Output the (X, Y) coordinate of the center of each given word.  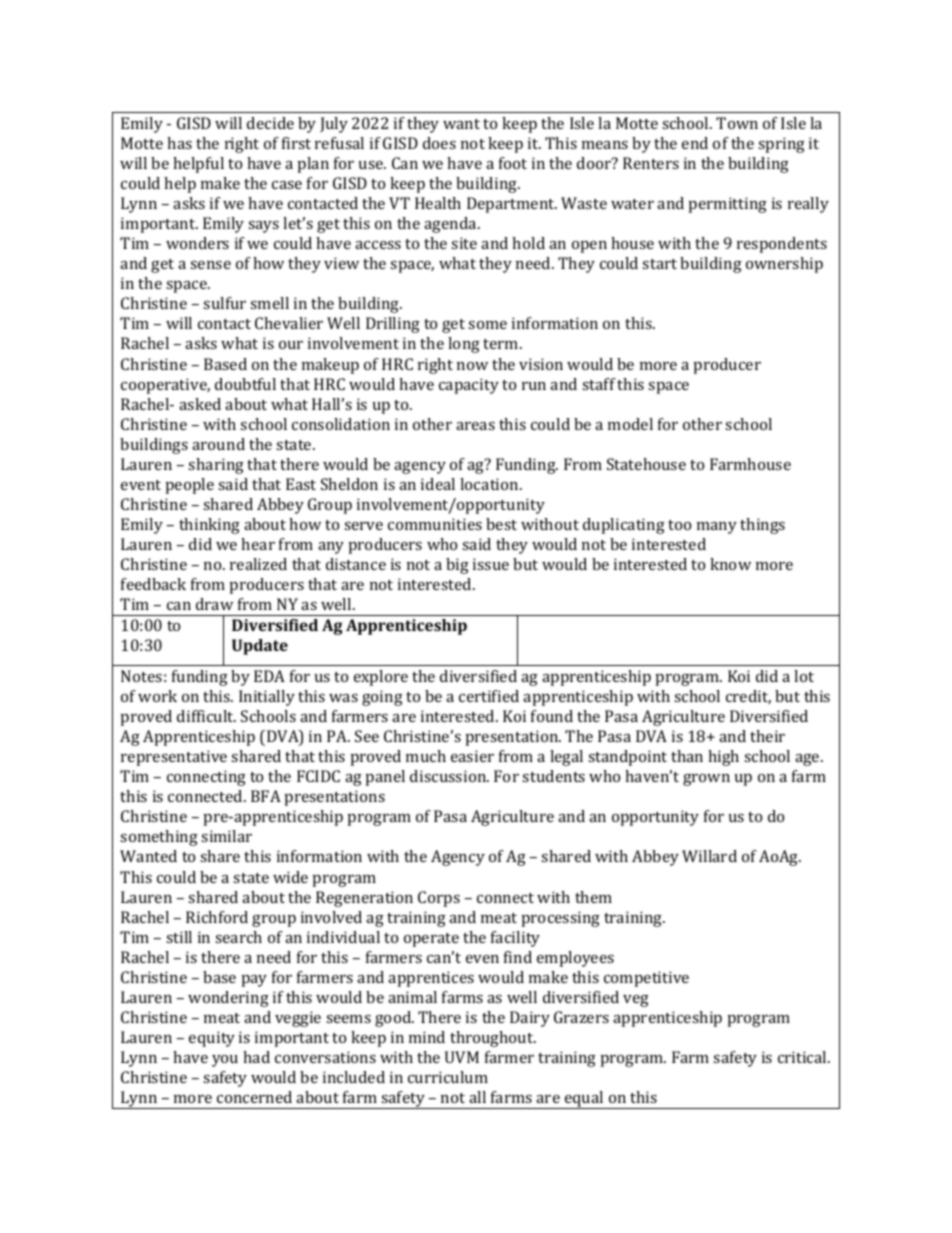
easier (472, 756)
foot (513, 163)
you (225, 1061)
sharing (216, 466)
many (717, 528)
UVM (462, 1057)
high (723, 758)
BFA (266, 796)
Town (737, 123)
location (490, 484)
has (179, 143)
